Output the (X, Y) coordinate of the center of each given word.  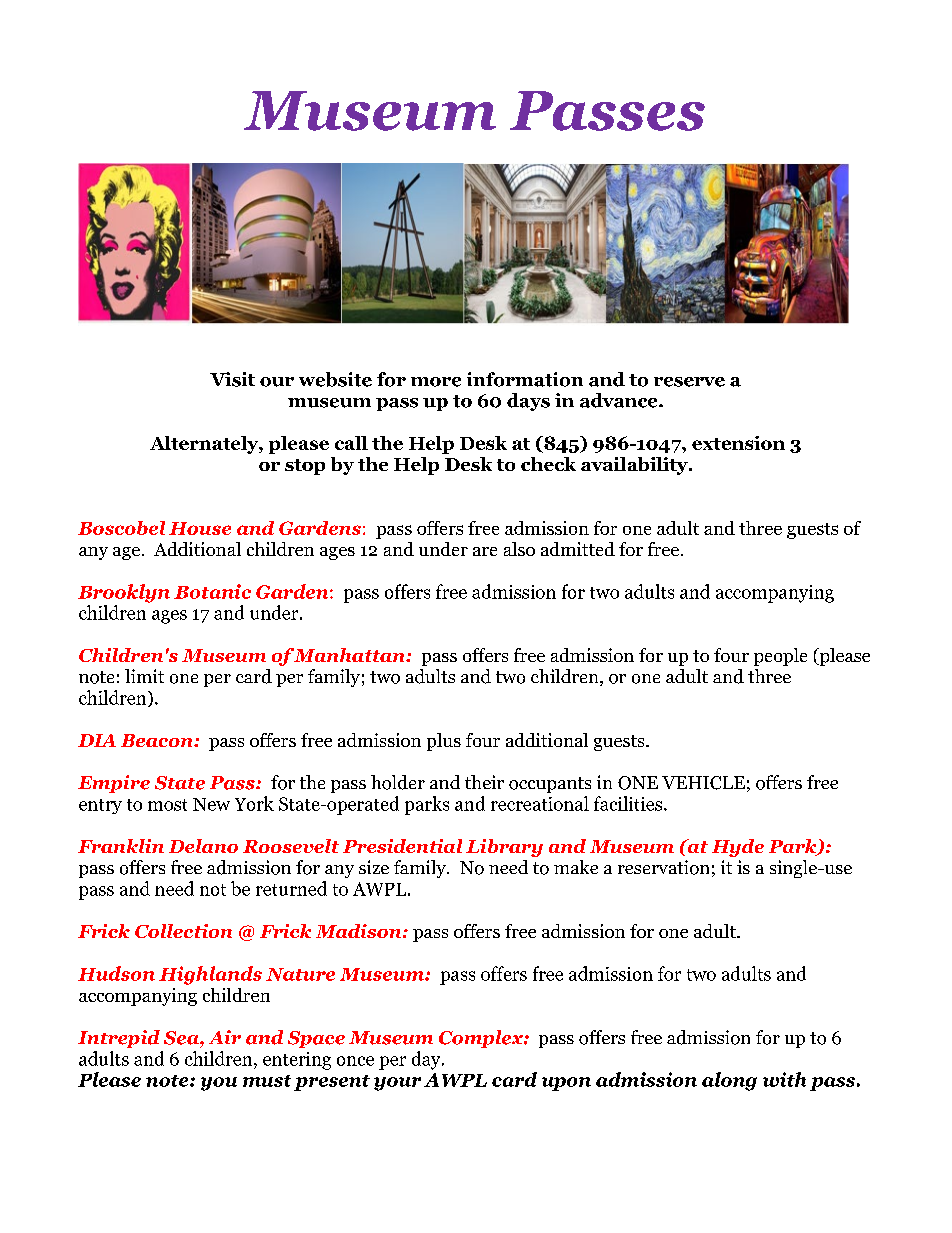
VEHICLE (703, 783)
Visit (232, 379)
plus (444, 742)
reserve (689, 382)
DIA (97, 740)
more (436, 382)
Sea (182, 1038)
